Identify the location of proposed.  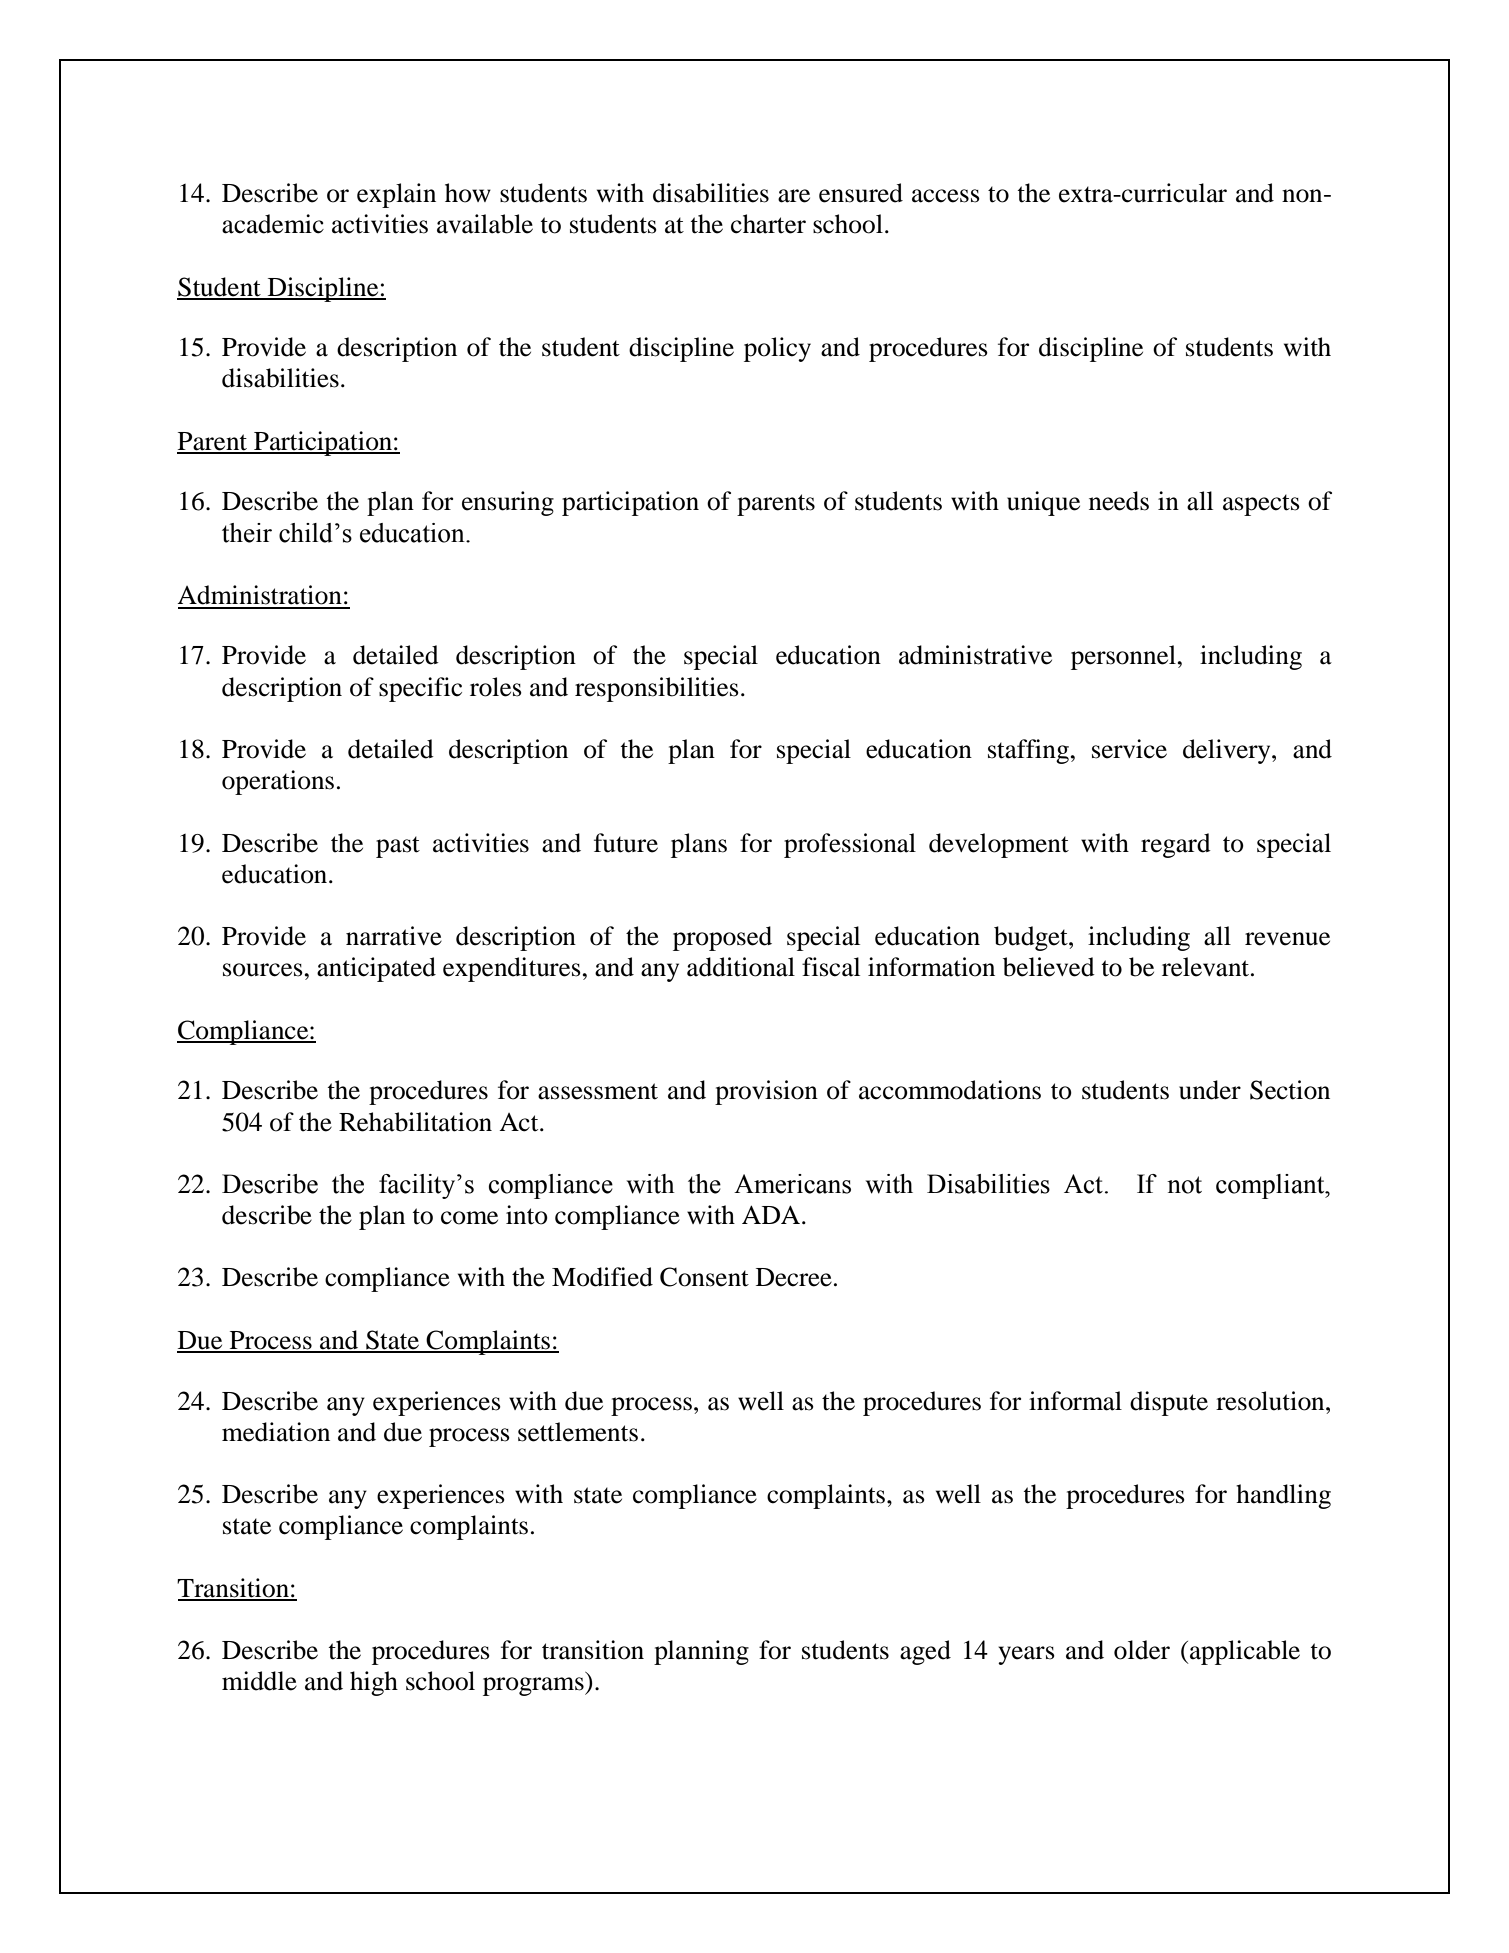
(722, 938).
